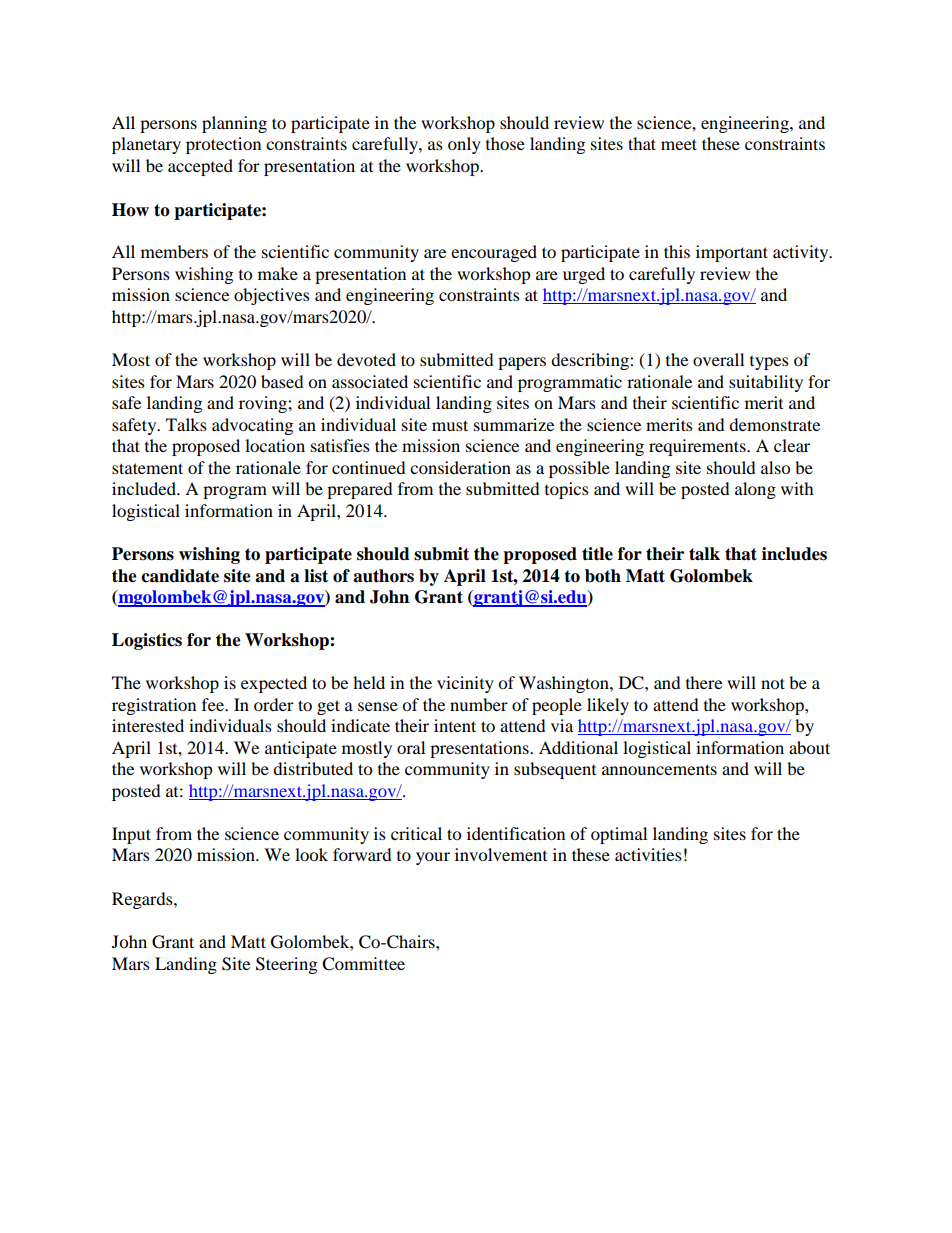  What do you see at coordinates (774, 424) in the screenshot?
I see `demonstrate` at bounding box center [774, 424].
